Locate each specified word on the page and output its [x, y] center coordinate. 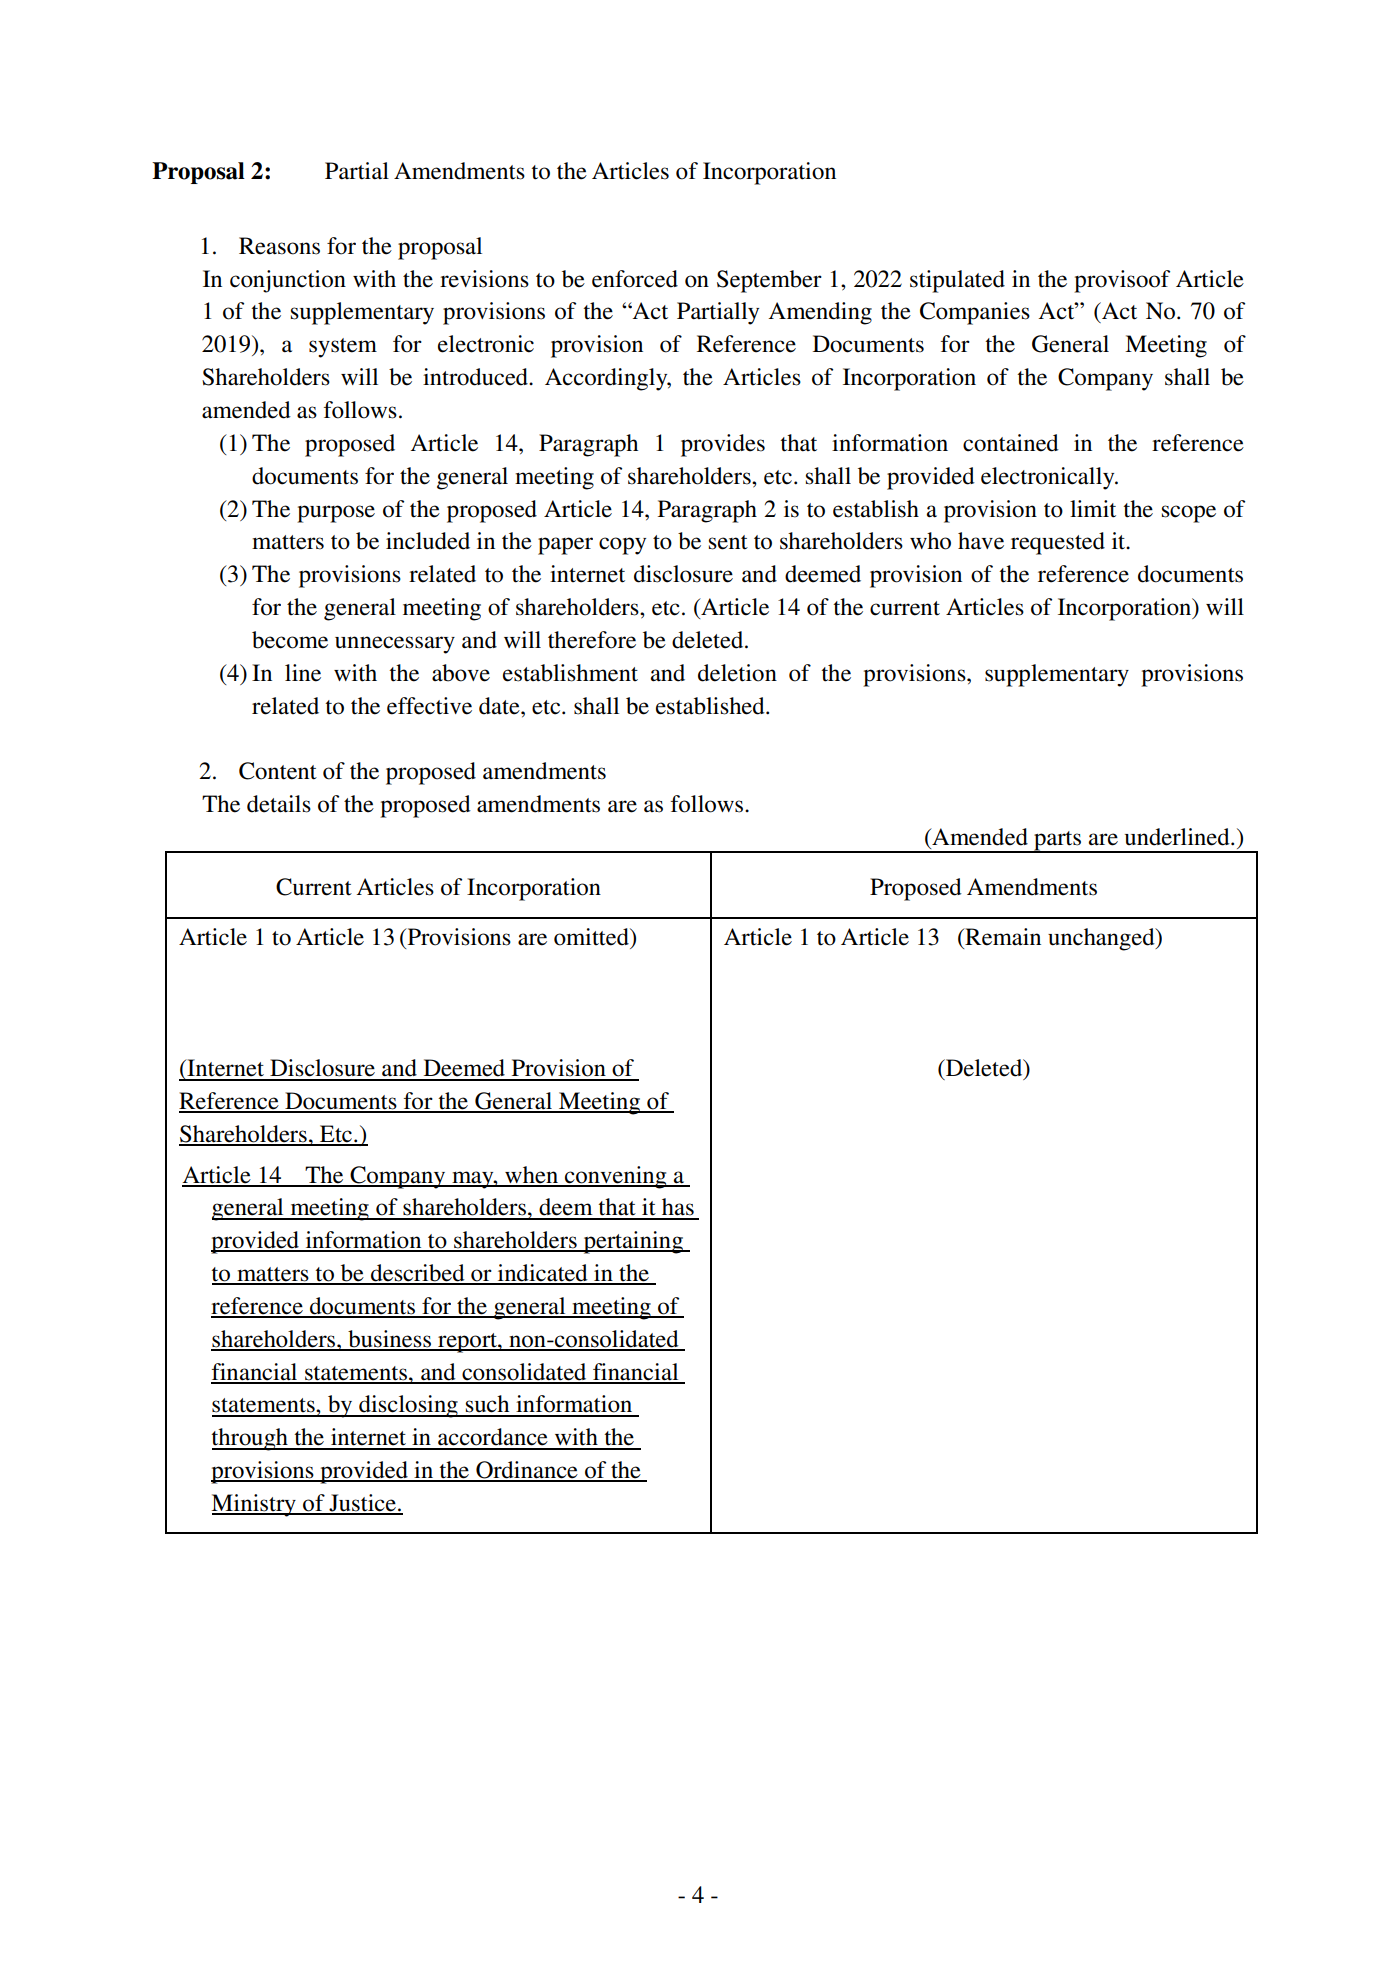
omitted [592, 937]
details [279, 804]
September [769, 281]
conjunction [288, 281]
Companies [975, 313]
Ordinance [527, 1471]
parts [1058, 842]
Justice [362, 1504]
